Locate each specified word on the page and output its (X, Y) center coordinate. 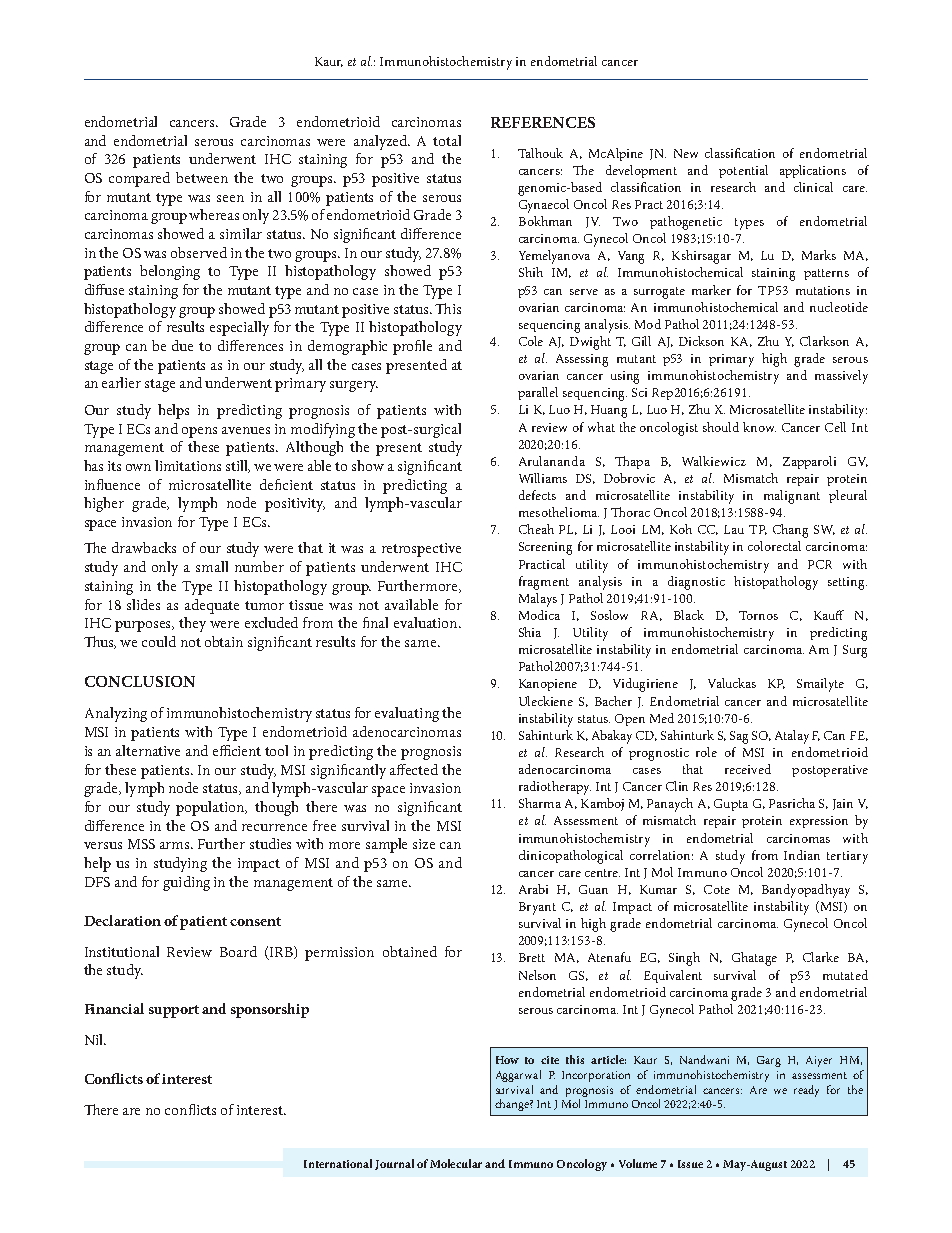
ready (806, 1091)
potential (743, 171)
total (447, 140)
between (202, 177)
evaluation (427, 622)
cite (550, 1060)
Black (689, 615)
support (174, 1011)
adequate (212, 606)
